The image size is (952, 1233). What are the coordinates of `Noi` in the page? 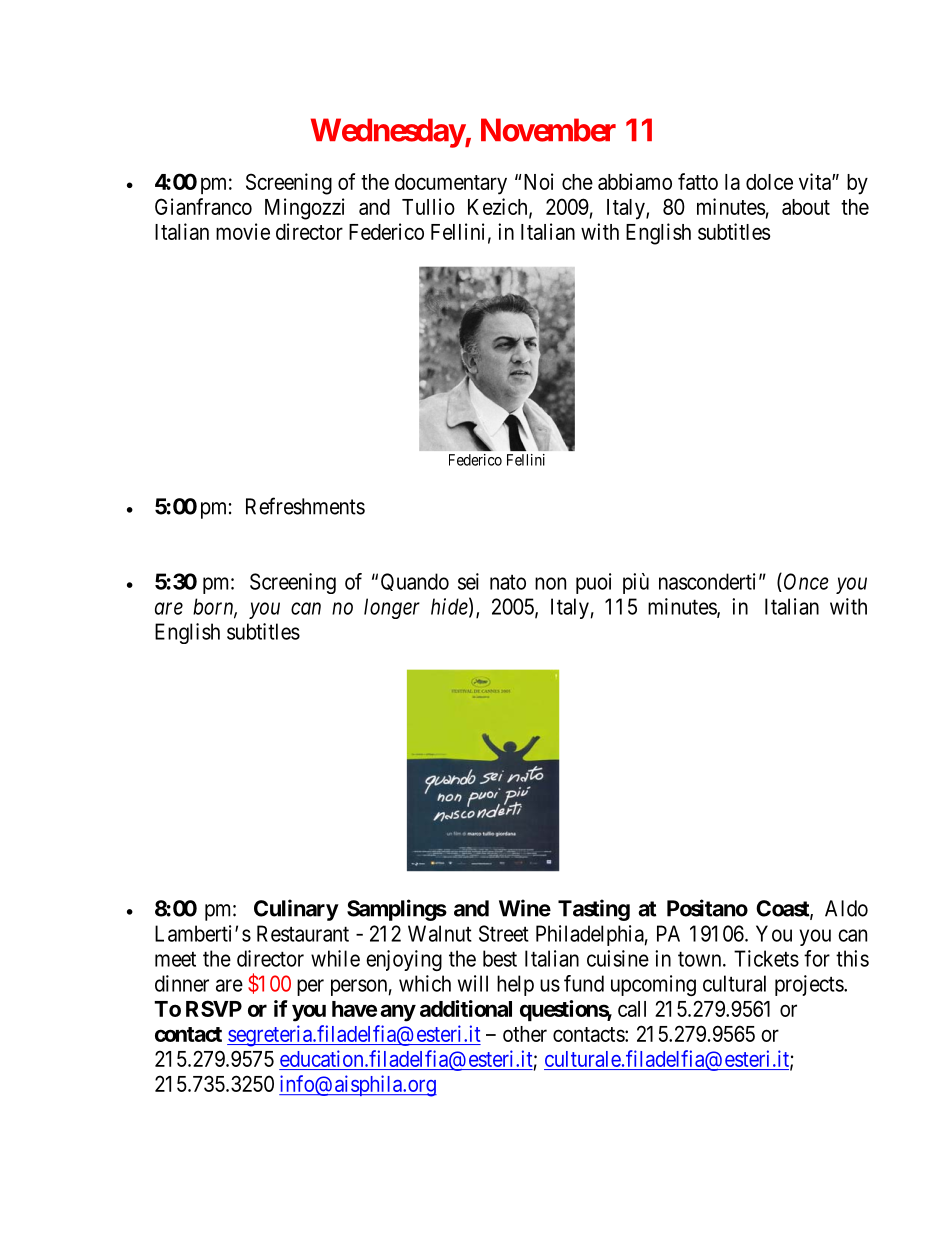 It's located at (538, 181).
